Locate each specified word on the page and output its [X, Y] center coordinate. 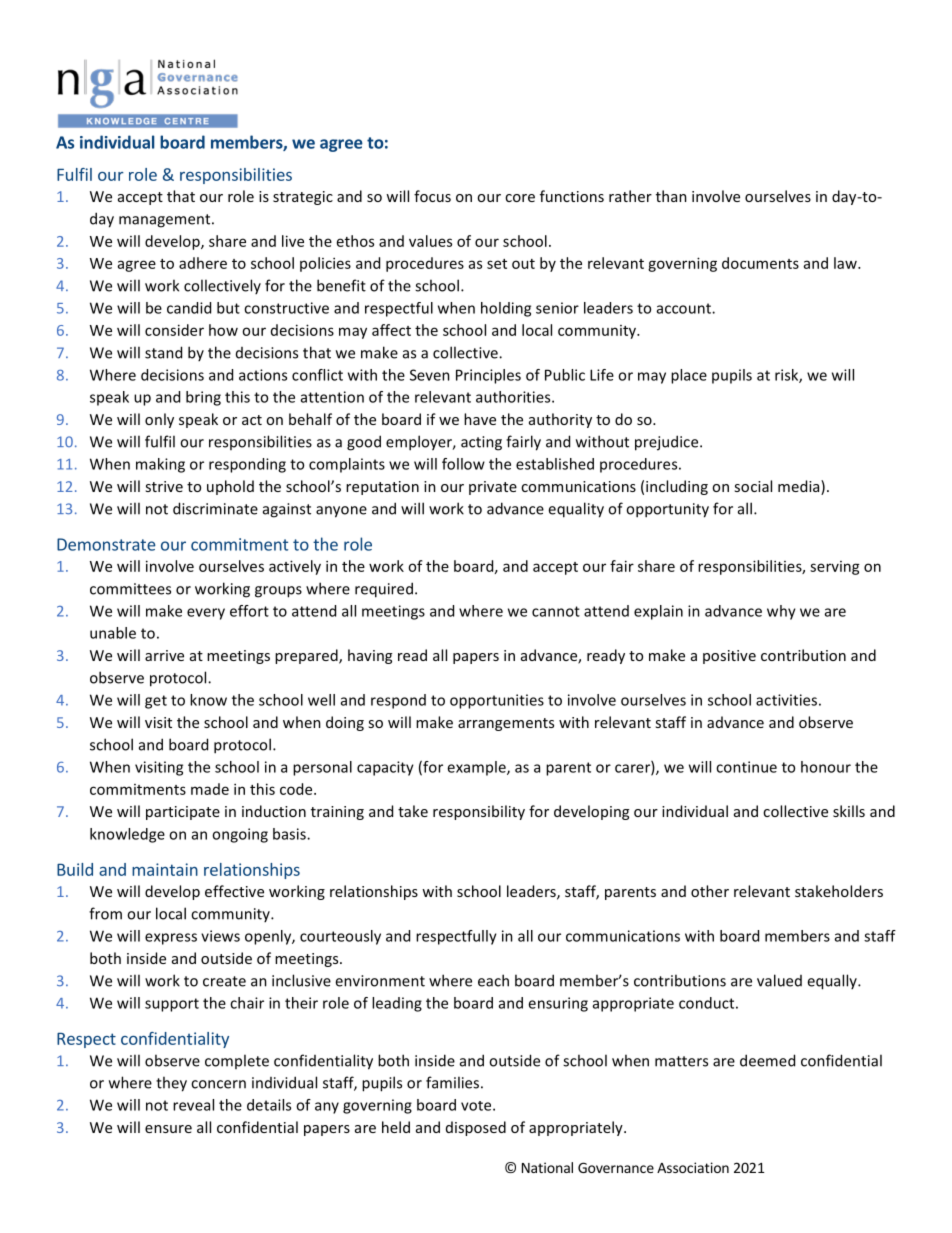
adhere [203, 263]
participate [183, 813]
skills [849, 811]
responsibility [479, 812]
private [493, 488]
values [430, 241]
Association [693, 1167]
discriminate [215, 508]
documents [760, 263]
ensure [168, 1129]
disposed [476, 1128]
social [753, 486]
